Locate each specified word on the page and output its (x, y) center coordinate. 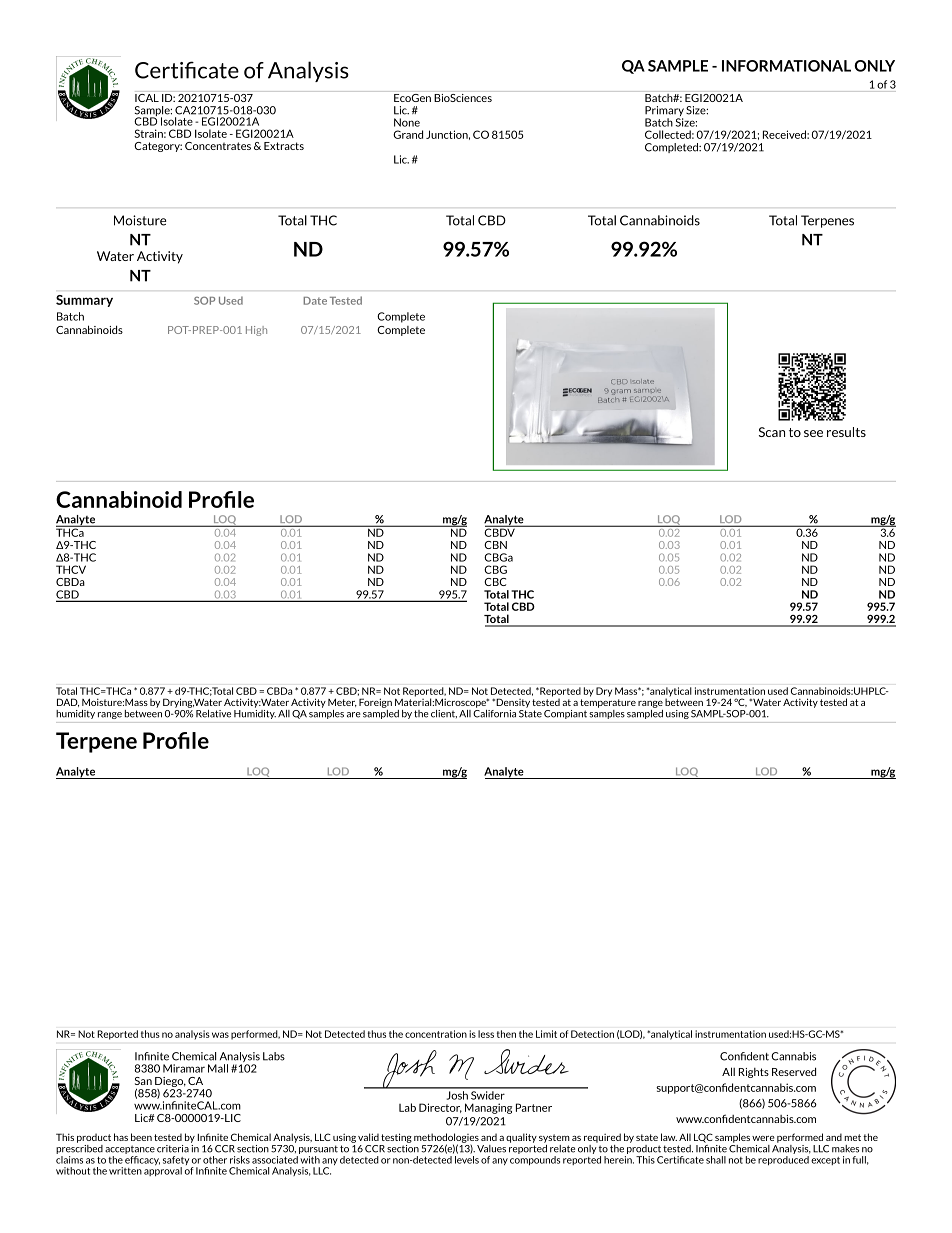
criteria (173, 1149)
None (407, 122)
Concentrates (218, 146)
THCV (71, 569)
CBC (495, 582)
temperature (608, 703)
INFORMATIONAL (786, 66)
